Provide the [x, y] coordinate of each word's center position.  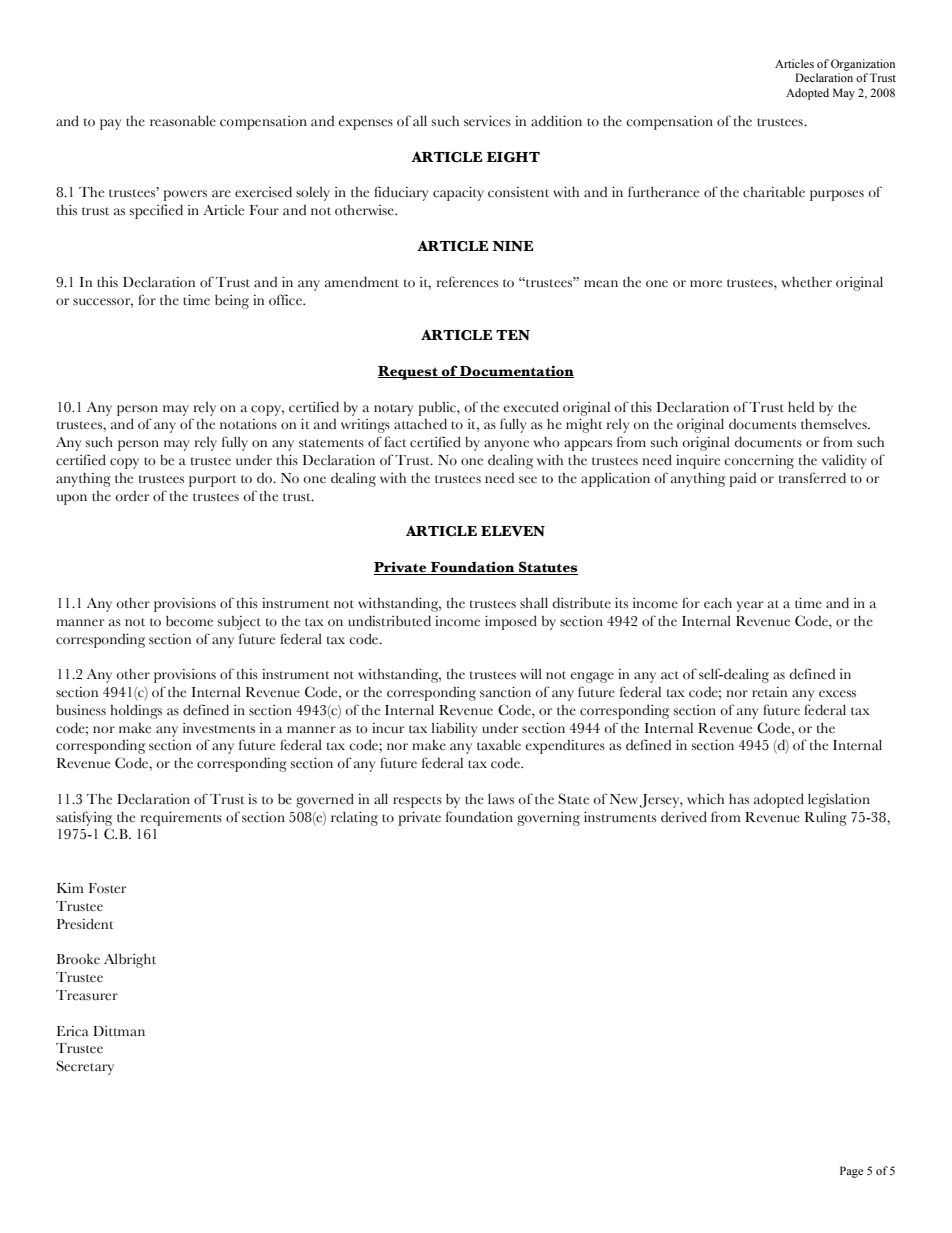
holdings [136, 711]
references [467, 282]
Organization [863, 65]
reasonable [183, 121]
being [232, 301]
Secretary [85, 1067]
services [487, 121]
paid [742, 479]
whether [807, 282]
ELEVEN [513, 531]
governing [548, 819]
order [133, 496]
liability [454, 729]
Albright [130, 960]
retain [769, 692]
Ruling [826, 819]
